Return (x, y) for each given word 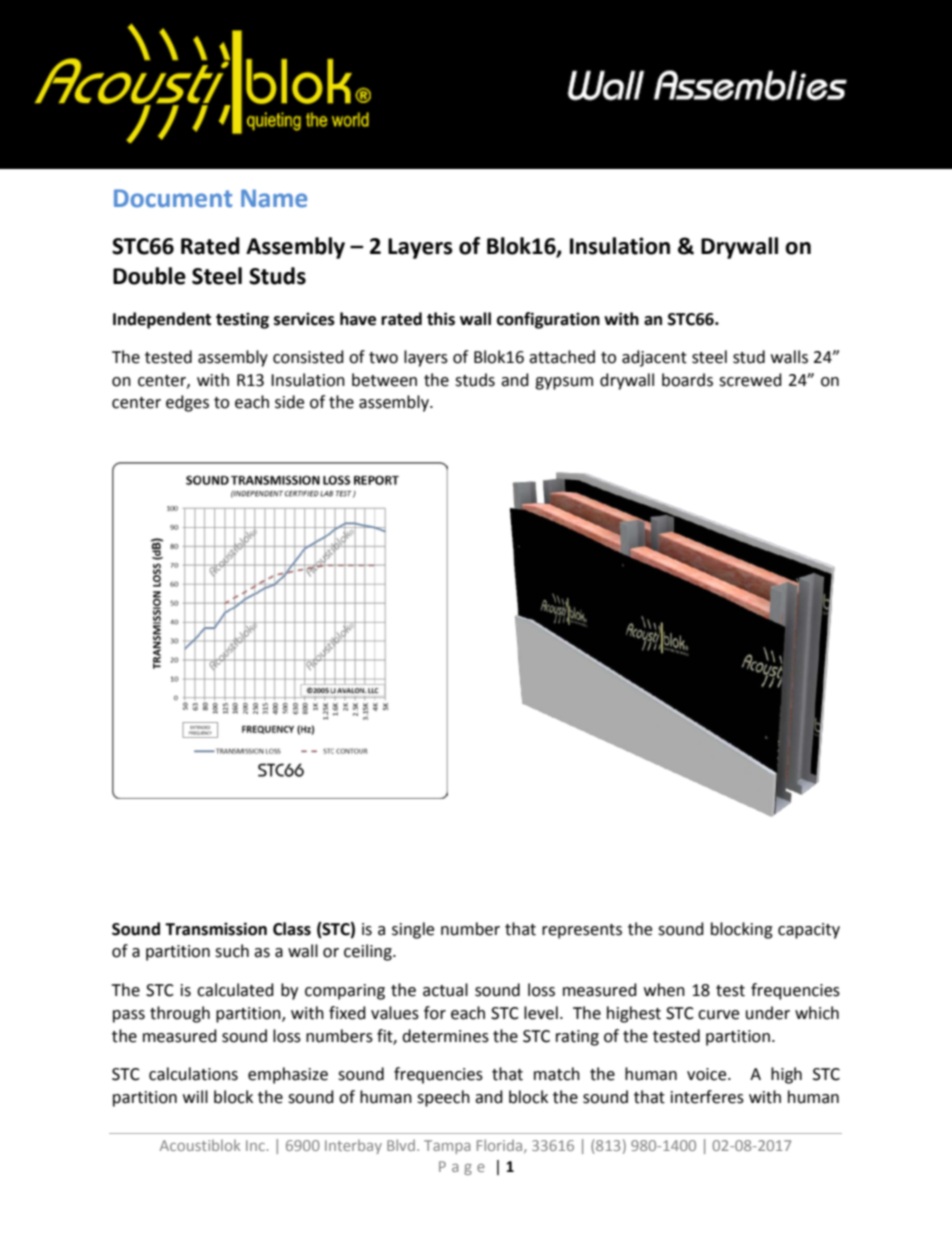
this (441, 319)
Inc (255, 1145)
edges (187, 403)
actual (445, 990)
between (384, 380)
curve (718, 1015)
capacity (809, 931)
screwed (750, 380)
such (232, 951)
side (289, 402)
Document (173, 198)
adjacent (654, 358)
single (413, 930)
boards (687, 380)
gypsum (564, 383)
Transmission (216, 929)
